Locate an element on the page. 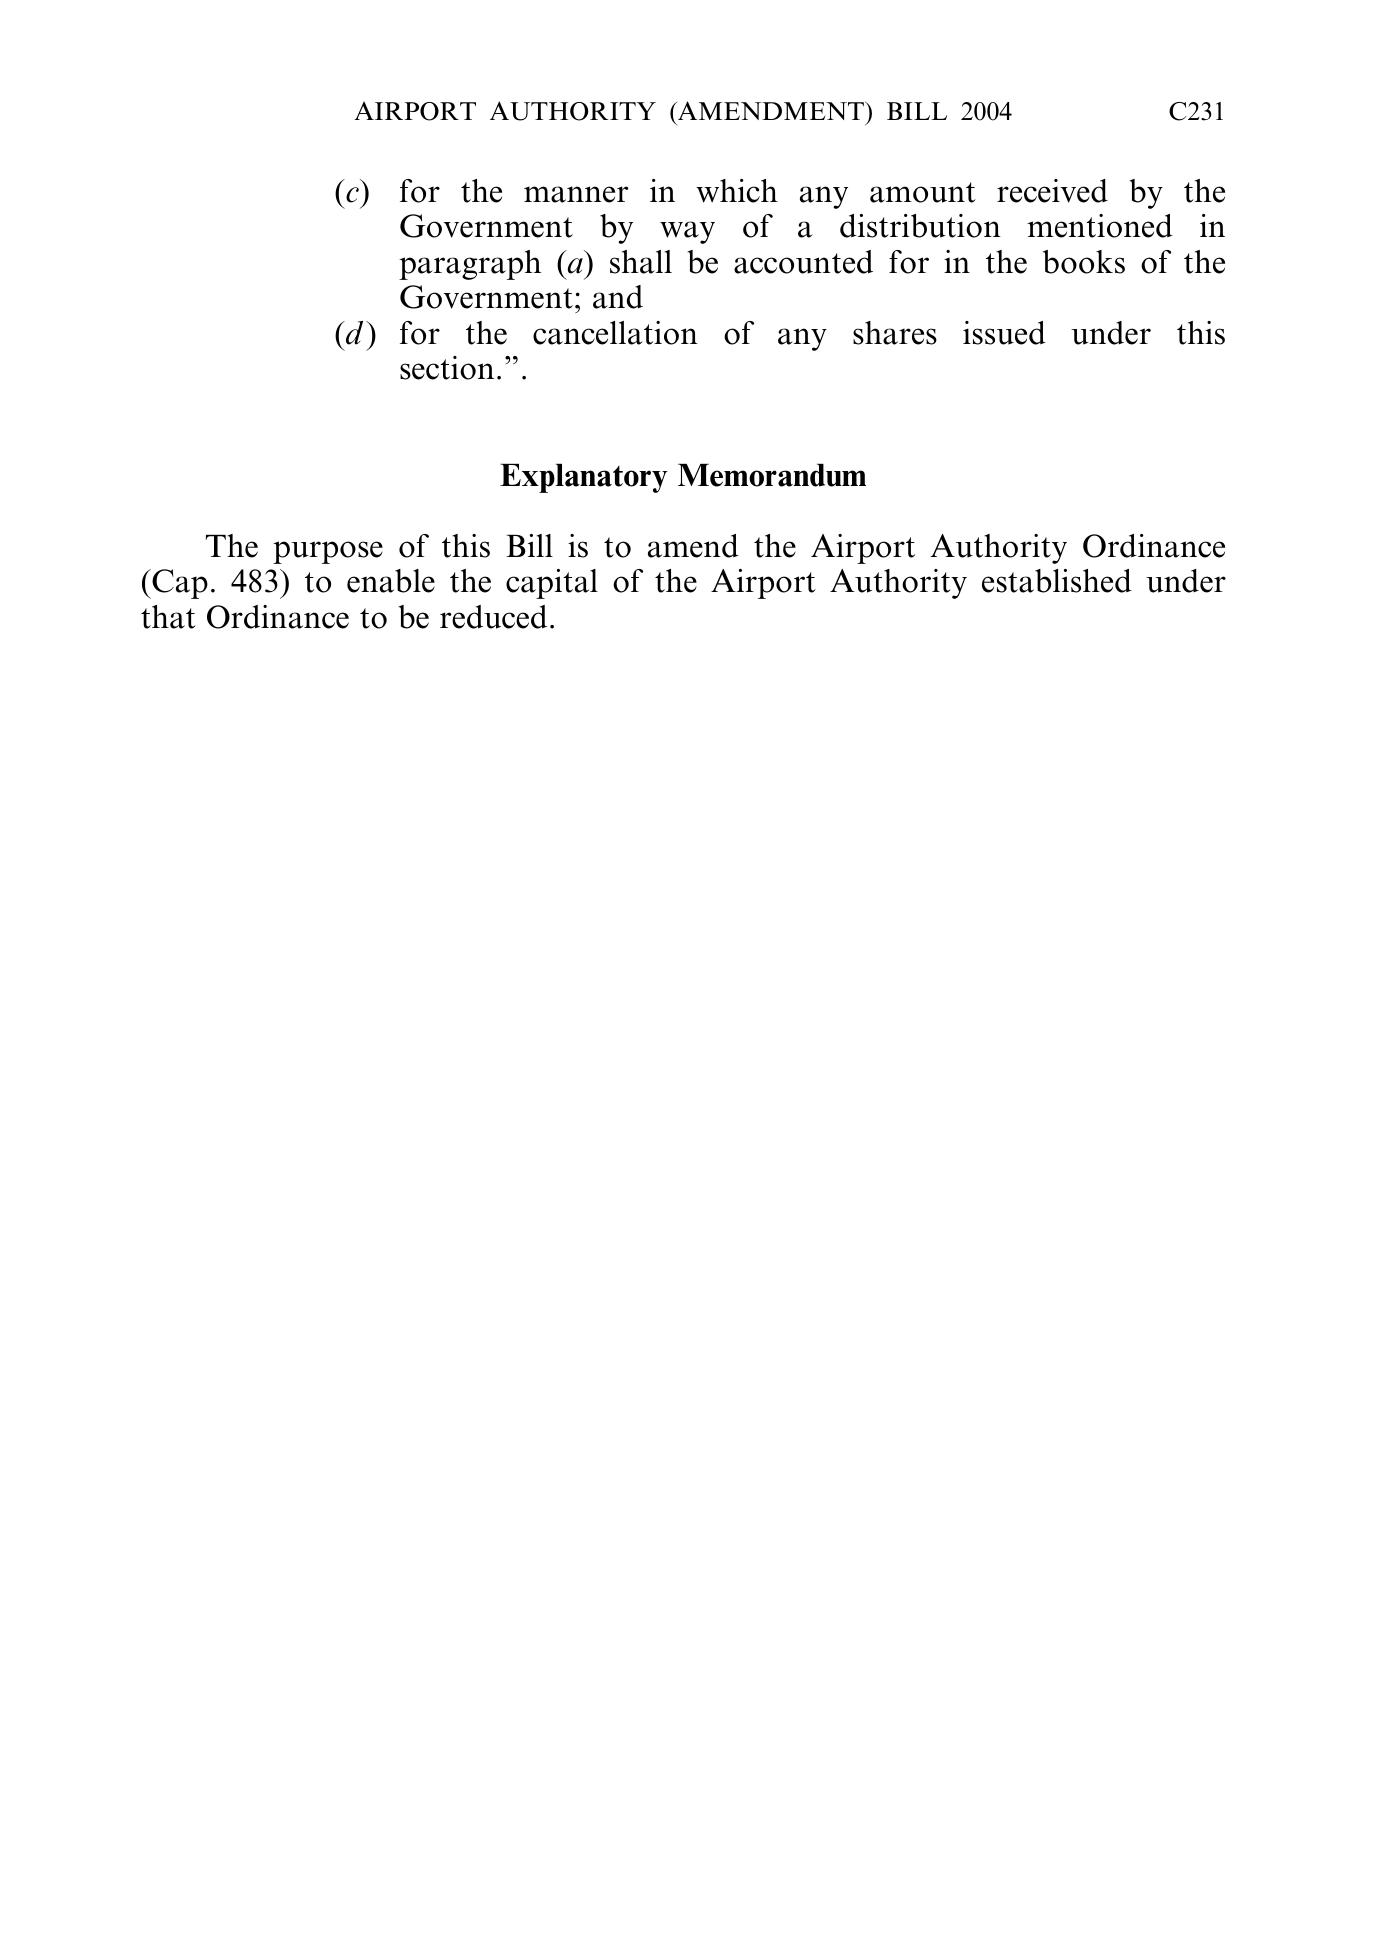 The height and width of the document is (1942, 1373). that is located at coordinates (168, 617).
